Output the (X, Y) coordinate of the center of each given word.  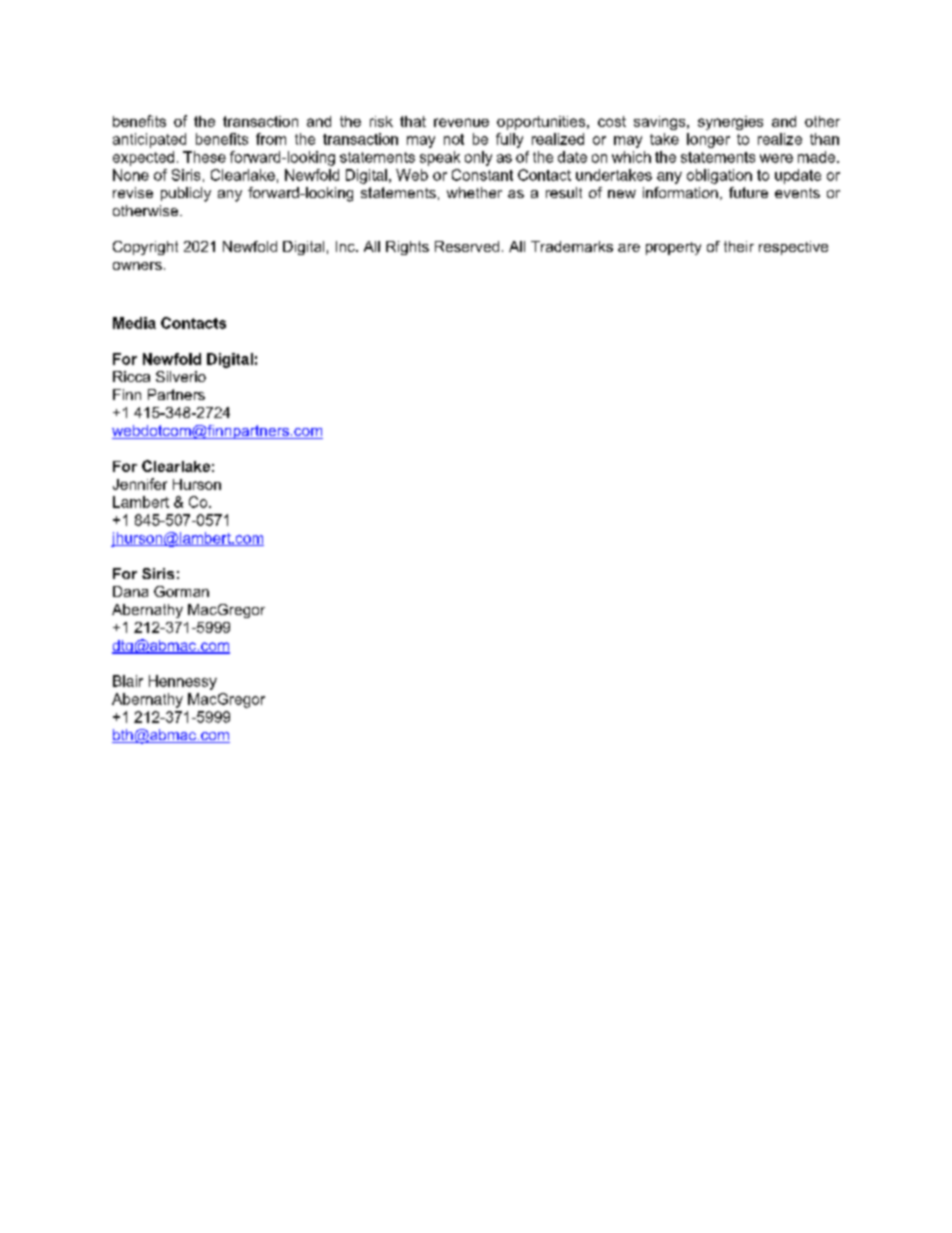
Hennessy (183, 682)
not (454, 139)
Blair (128, 681)
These (204, 157)
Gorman (181, 591)
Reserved (467, 246)
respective (793, 248)
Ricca (131, 376)
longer (708, 140)
